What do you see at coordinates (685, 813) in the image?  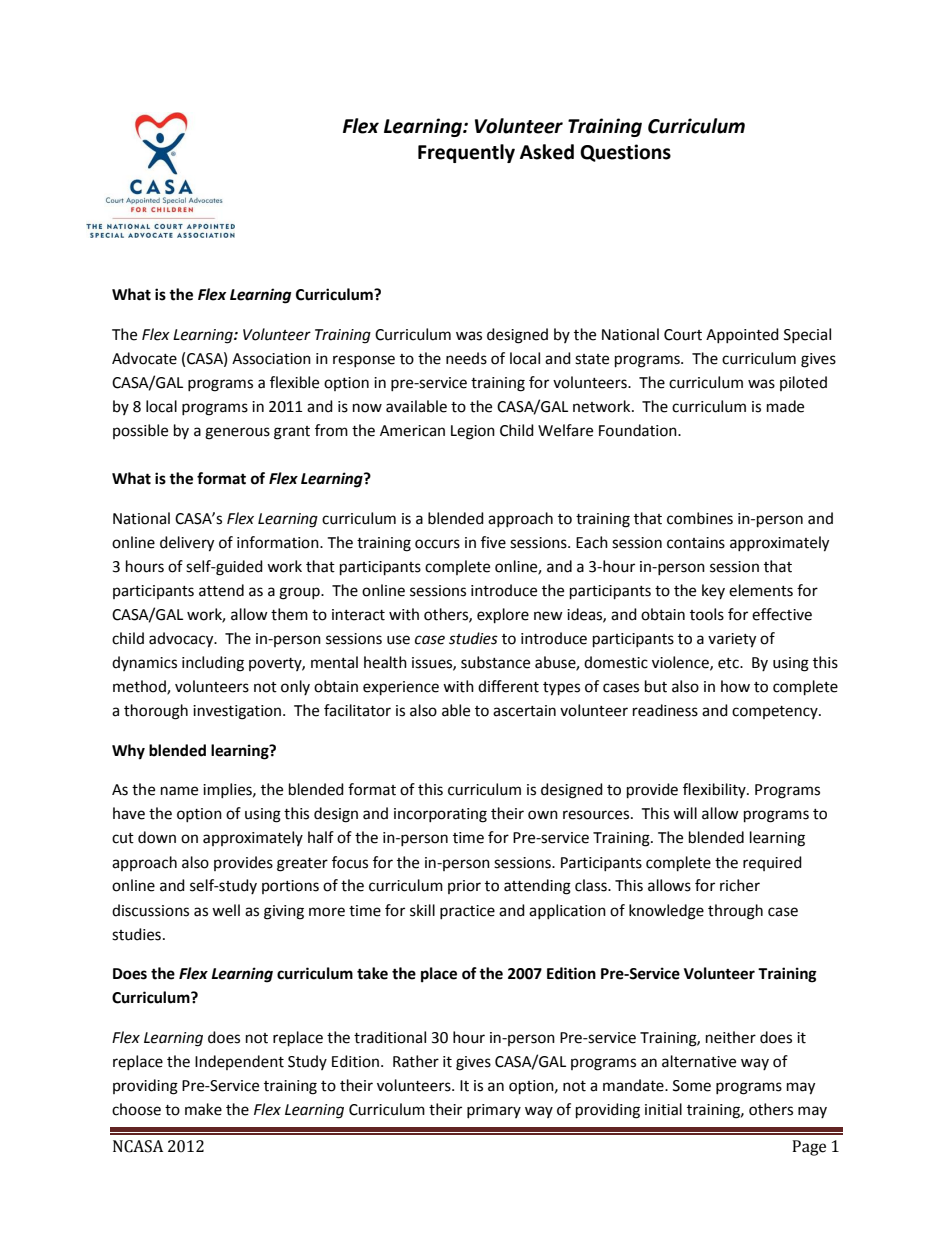 I see `will` at bounding box center [685, 813].
